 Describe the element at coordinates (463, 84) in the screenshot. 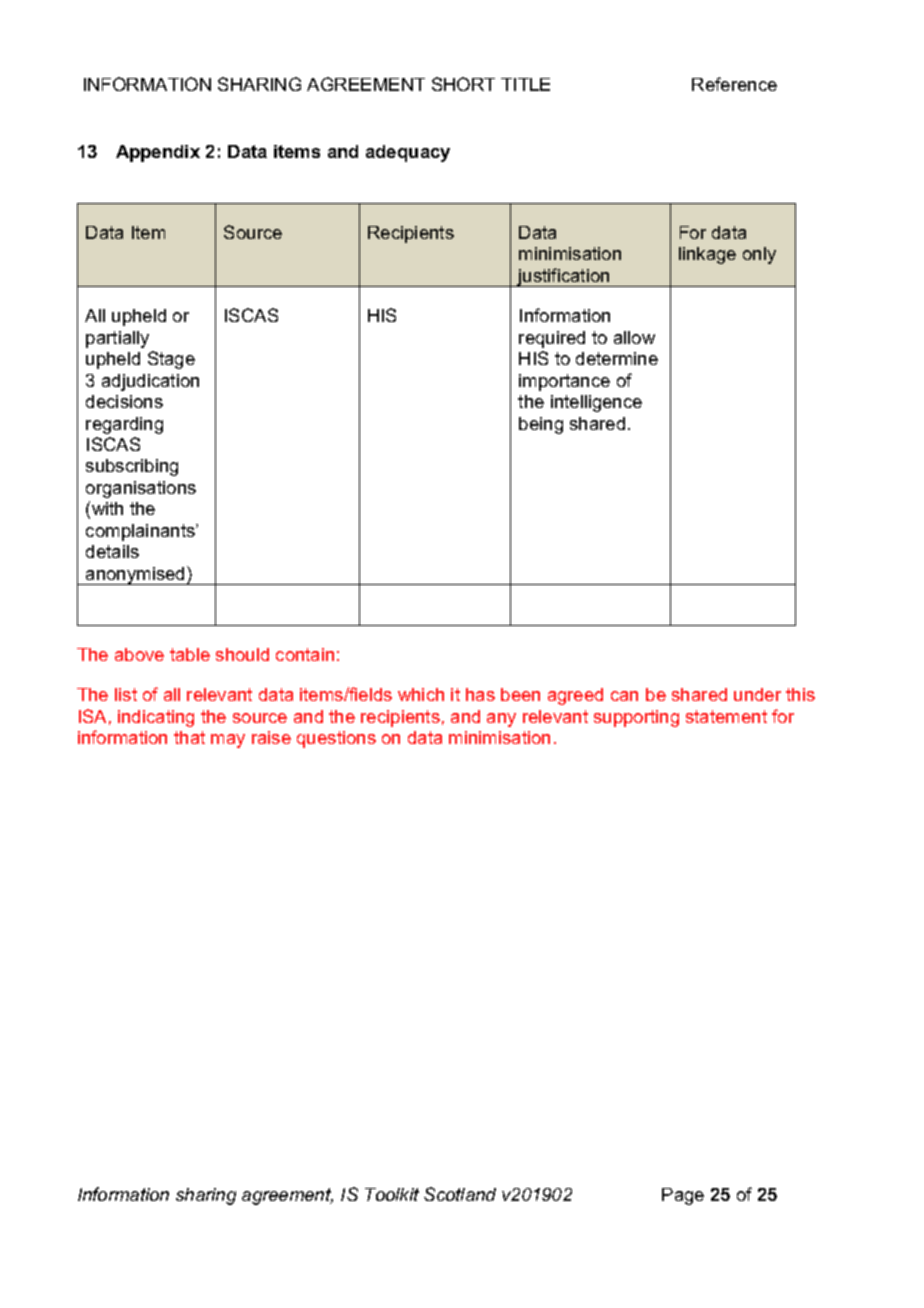

I see `SHORT` at that location.
